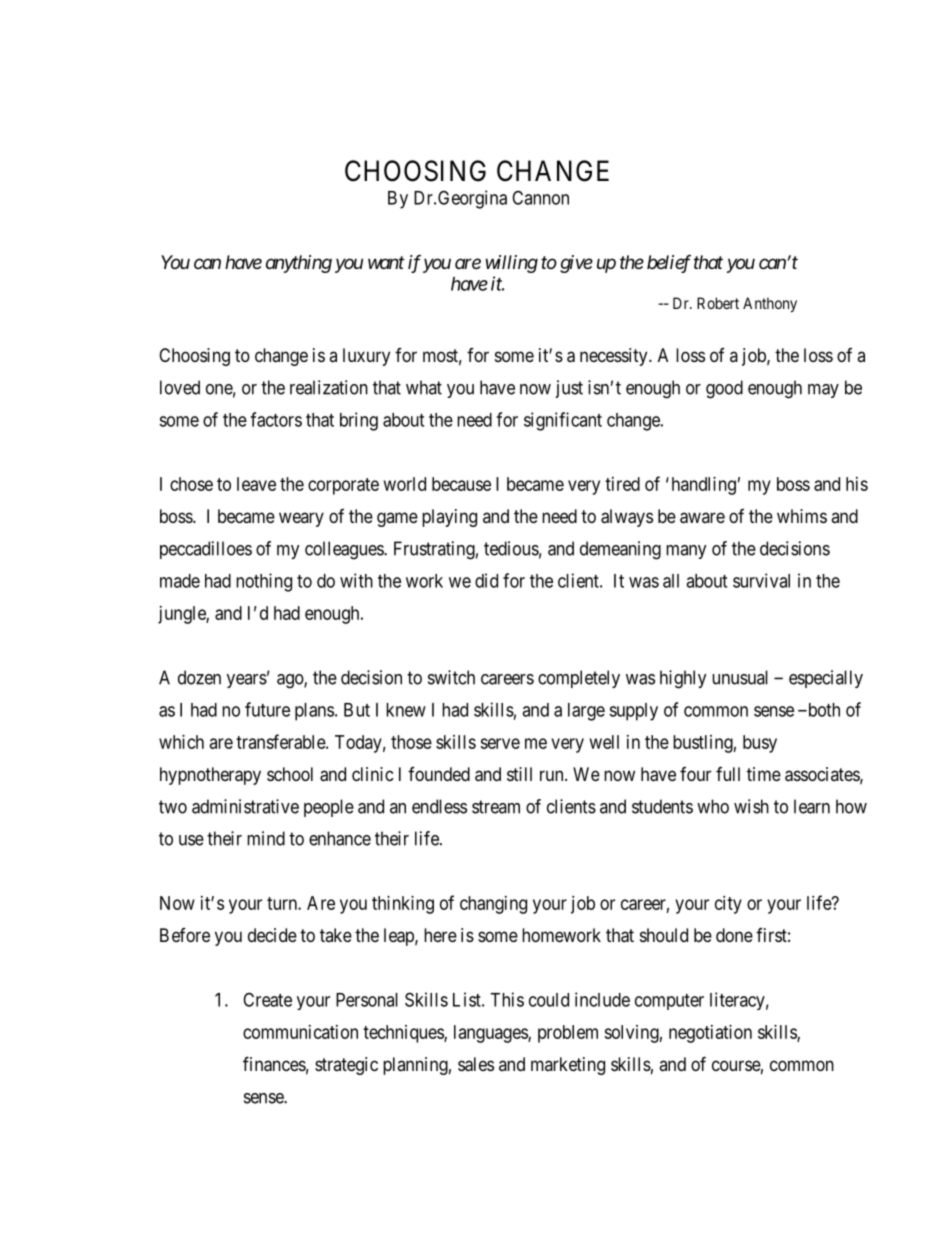 The width and height of the image is (952, 1233). Describe the element at coordinates (266, 838) in the image. I see `mind` at that location.
